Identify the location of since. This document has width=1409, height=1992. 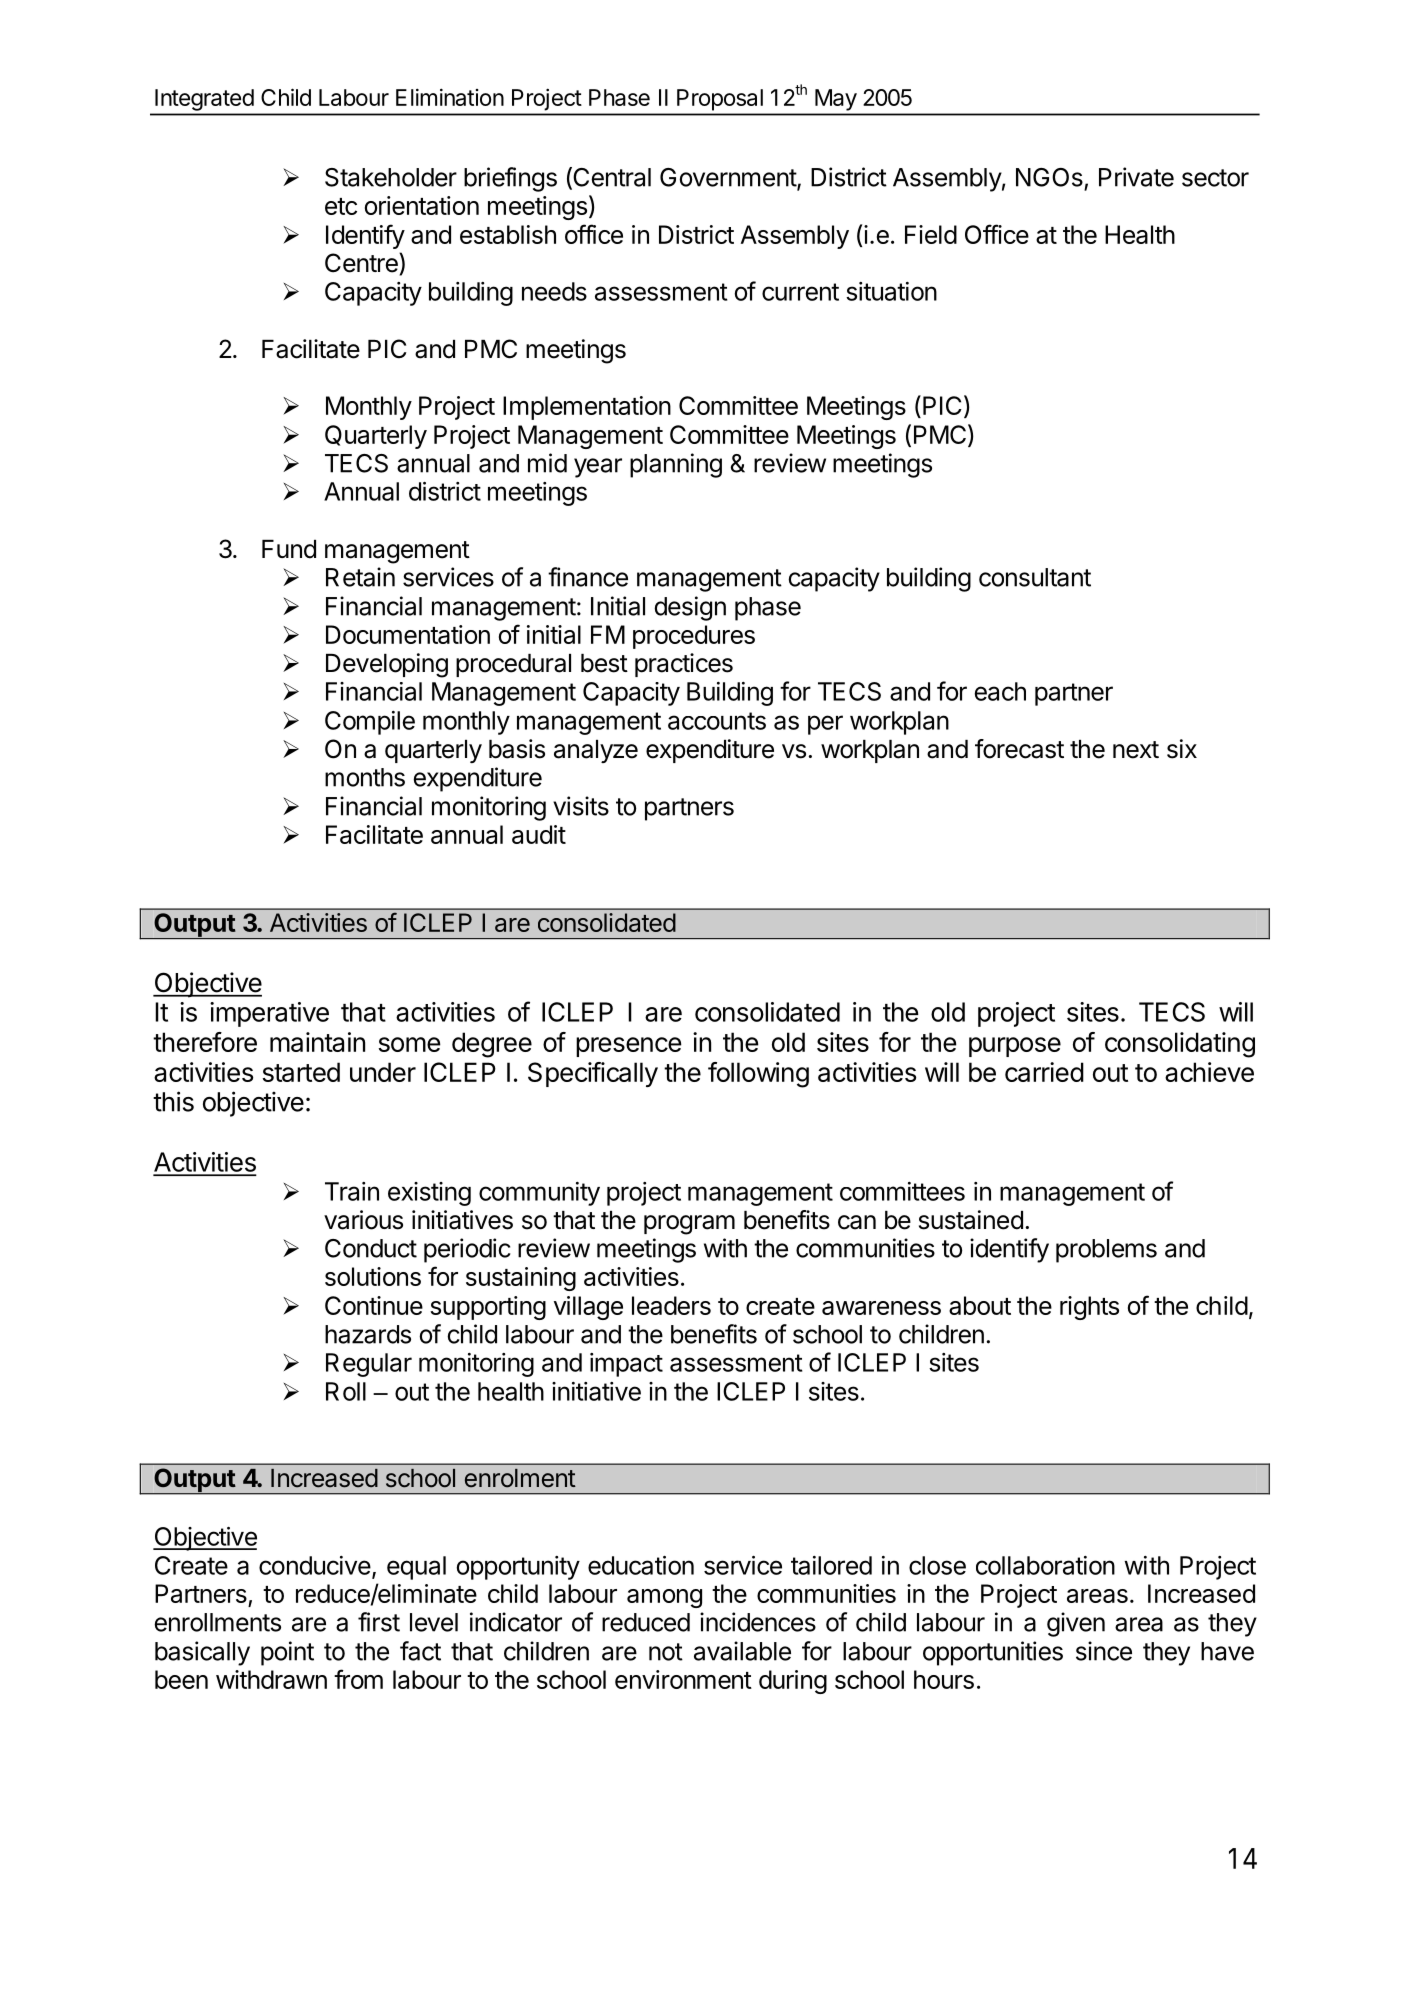
(1104, 1651).
